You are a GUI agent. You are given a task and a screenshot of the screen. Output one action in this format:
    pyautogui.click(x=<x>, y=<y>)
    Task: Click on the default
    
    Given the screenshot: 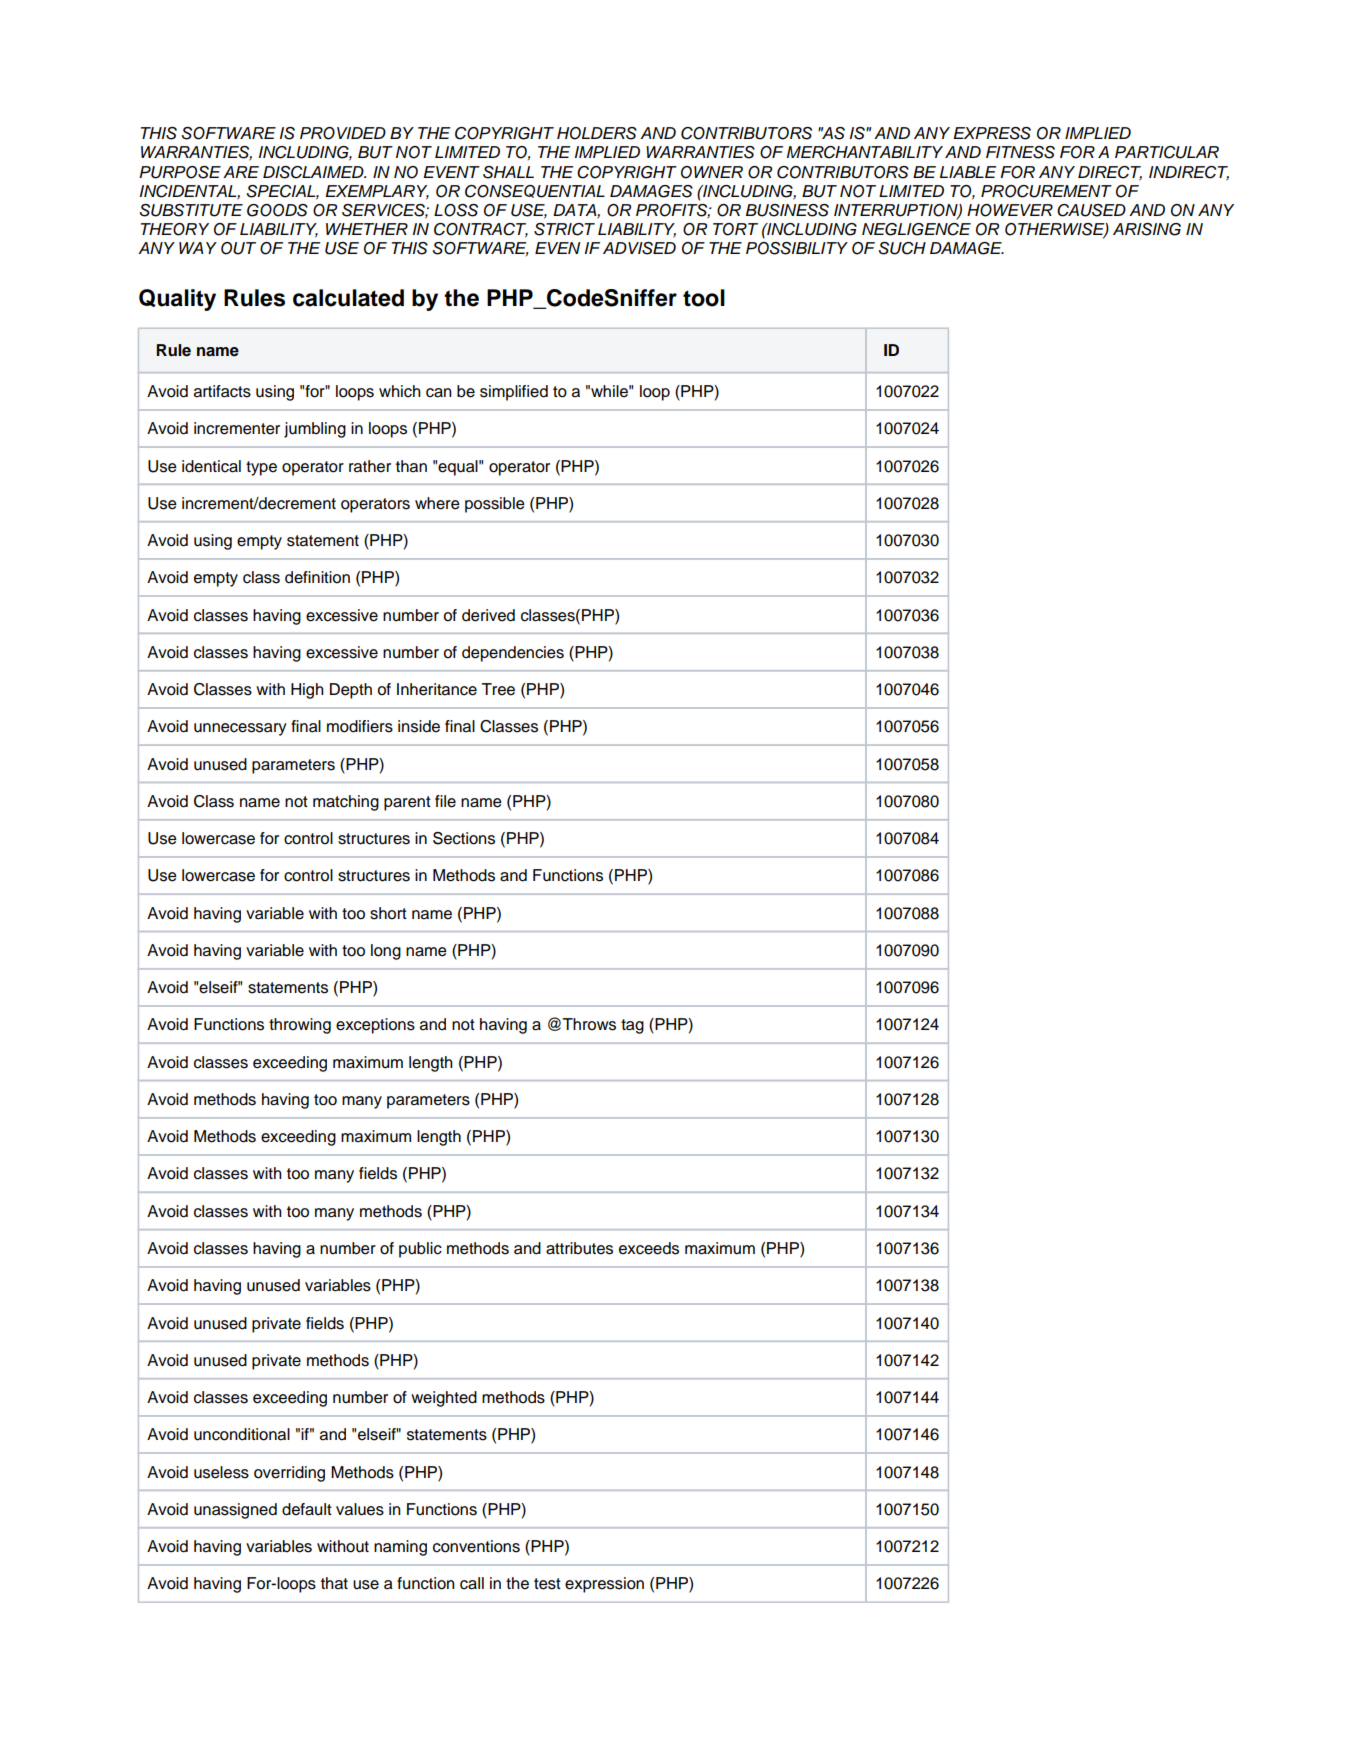 What is the action you would take?
    pyautogui.click(x=307, y=1509)
